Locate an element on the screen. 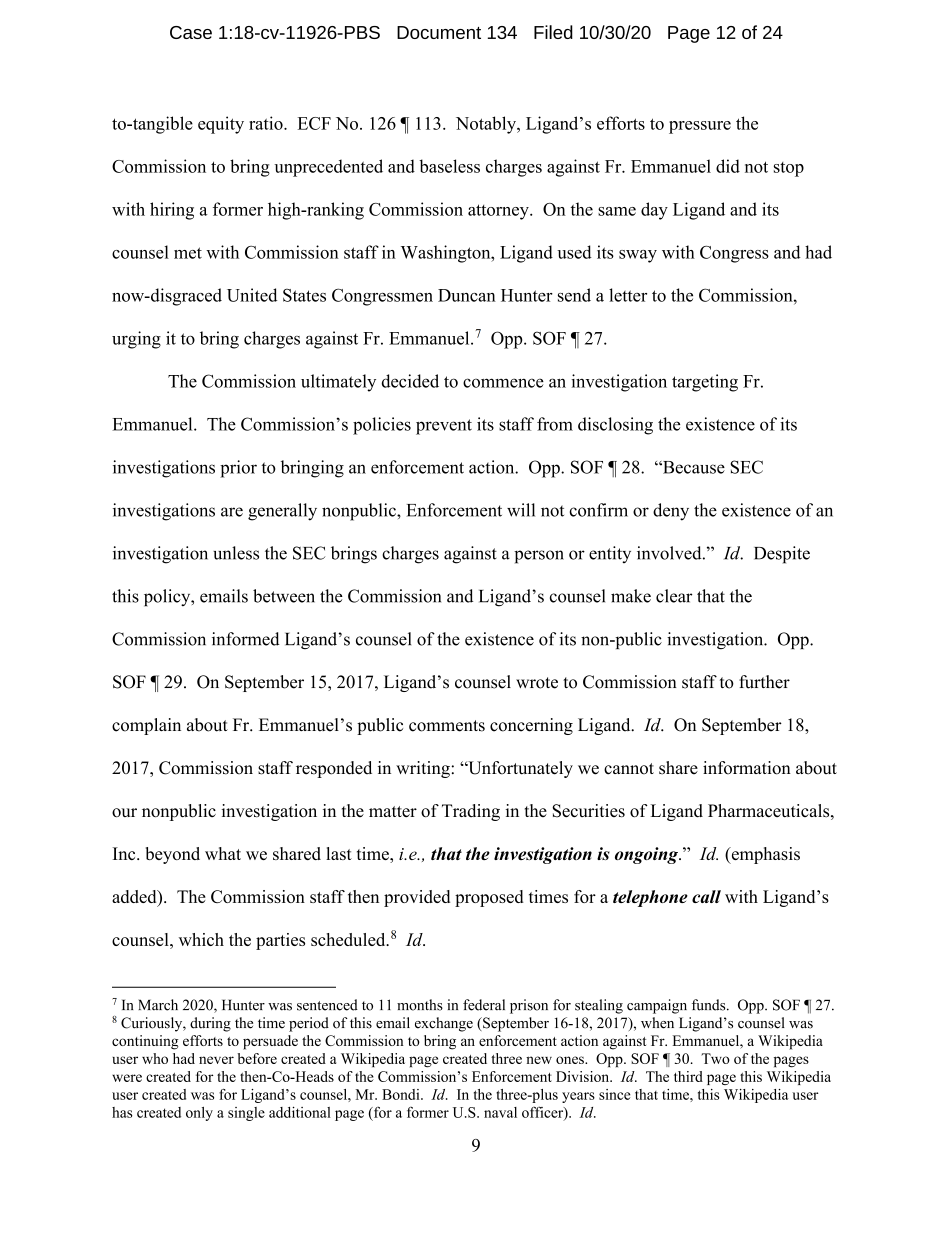 The width and height of the screenshot is (952, 1233). never is located at coordinates (216, 1060).
